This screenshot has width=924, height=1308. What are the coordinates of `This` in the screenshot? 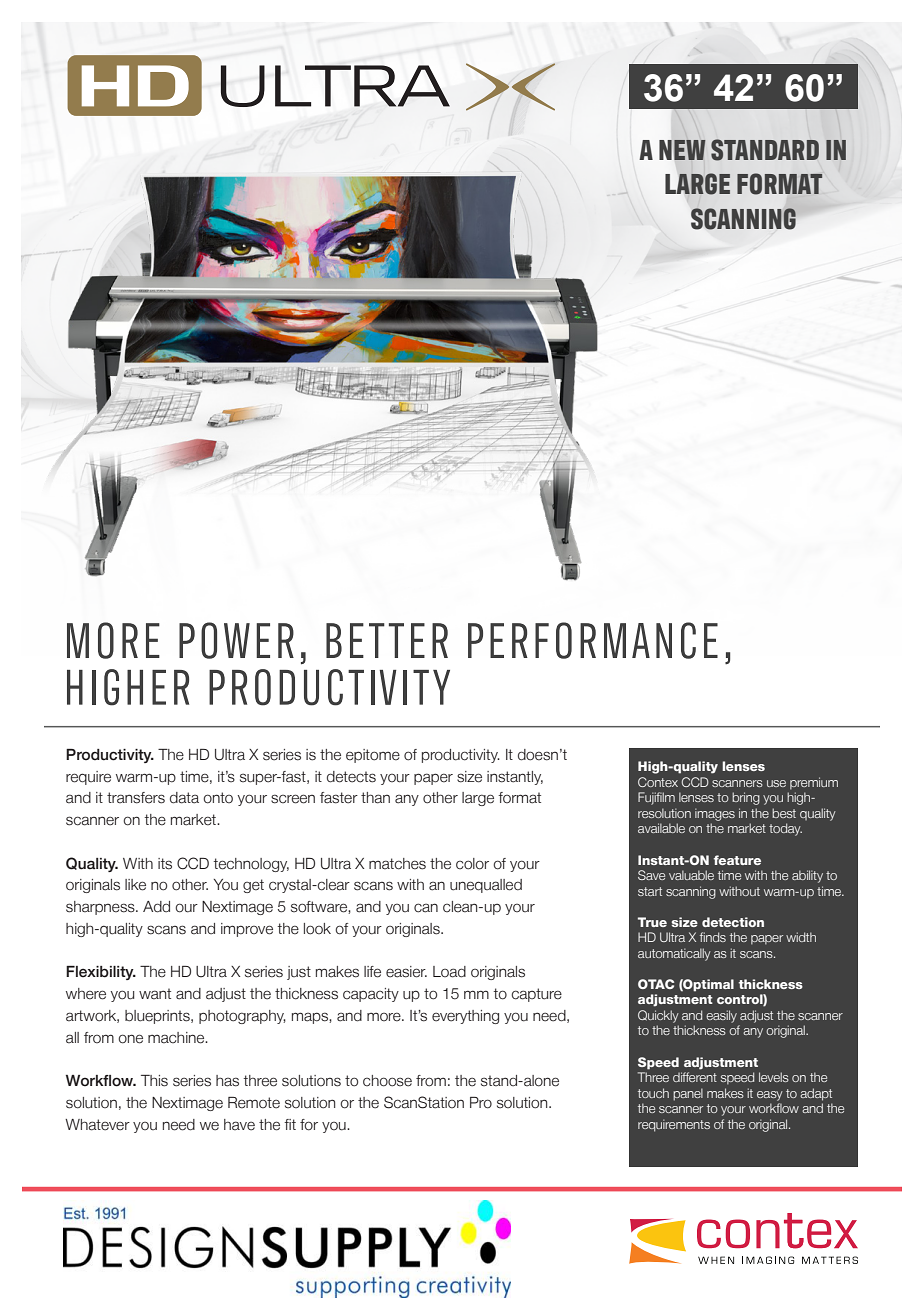 It's located at (154, 1081).
